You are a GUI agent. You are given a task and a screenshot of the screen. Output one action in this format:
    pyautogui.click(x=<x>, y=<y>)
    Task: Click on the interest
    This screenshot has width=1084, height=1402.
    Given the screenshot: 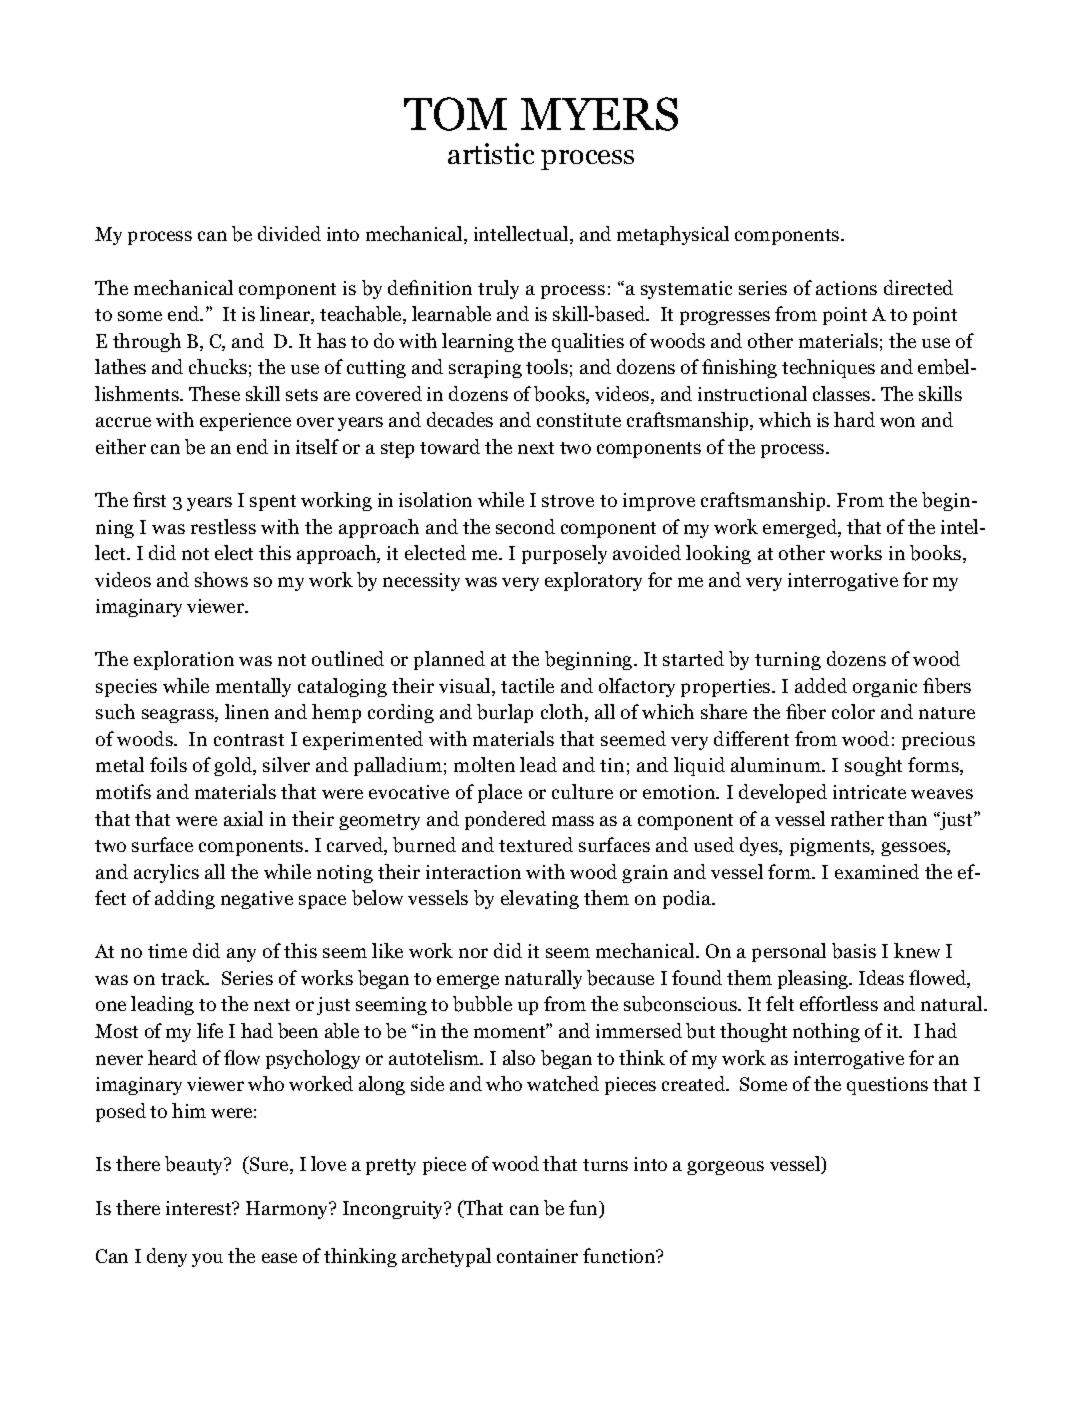 What is the action you would take?
    pyautogui.click(x=200, y=1208)
